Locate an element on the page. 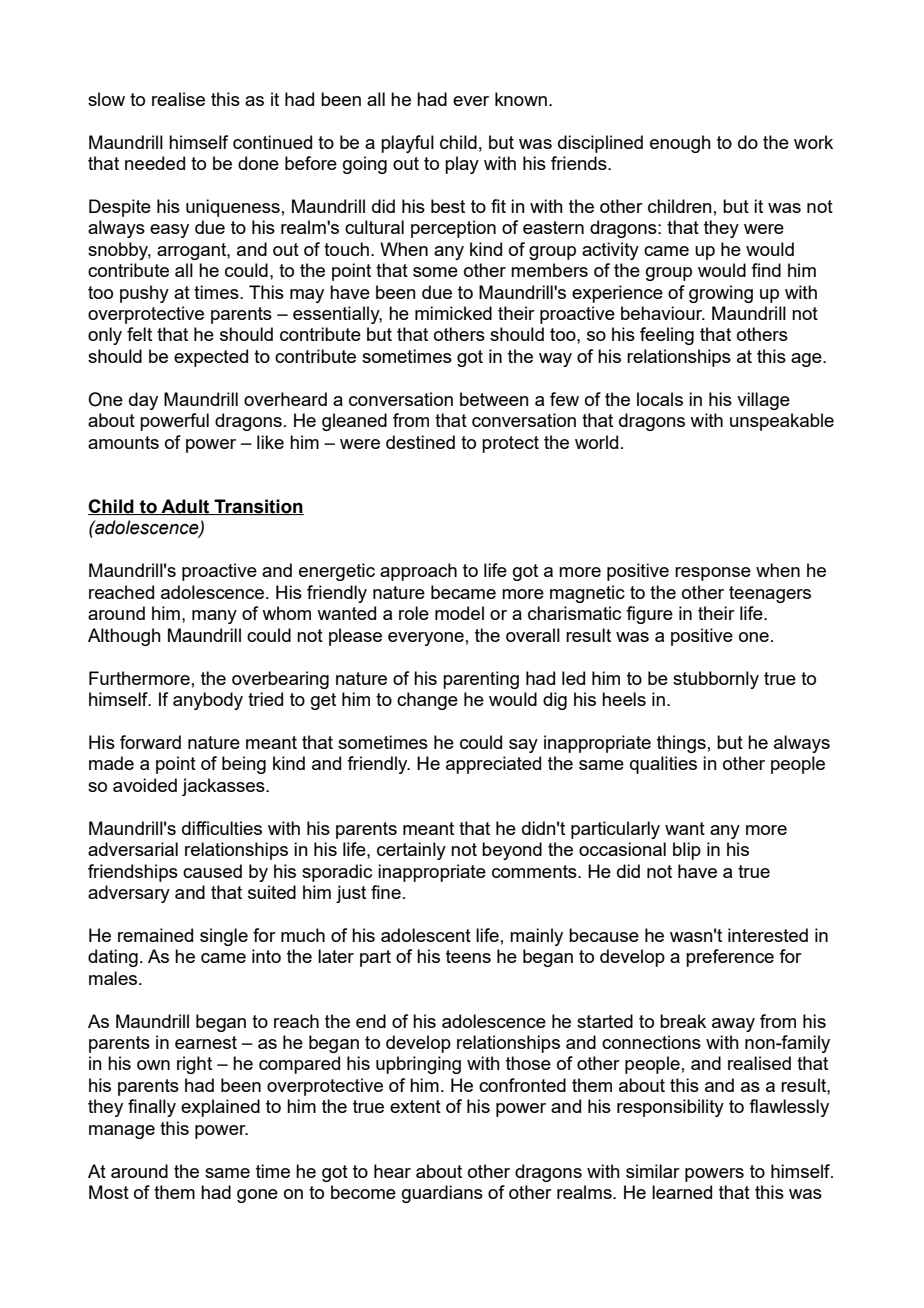 The height and width of the image is (1308, 924). guardians is located at coordinates (442, 1194).
